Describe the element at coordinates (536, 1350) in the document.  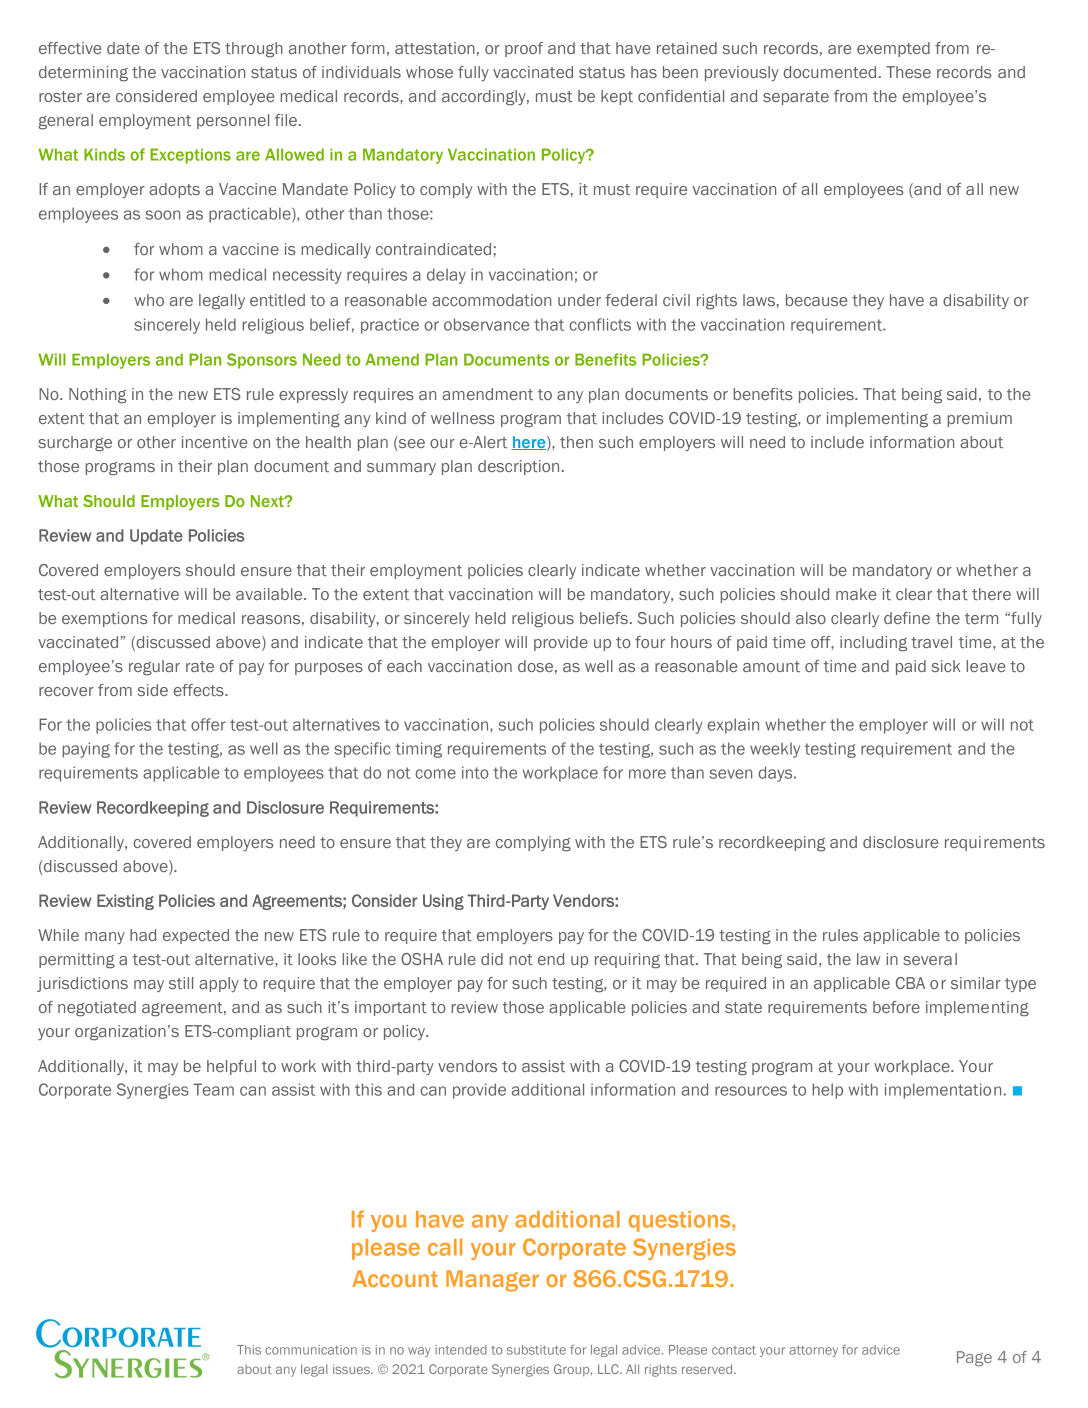
I see `substitute` at that location.
